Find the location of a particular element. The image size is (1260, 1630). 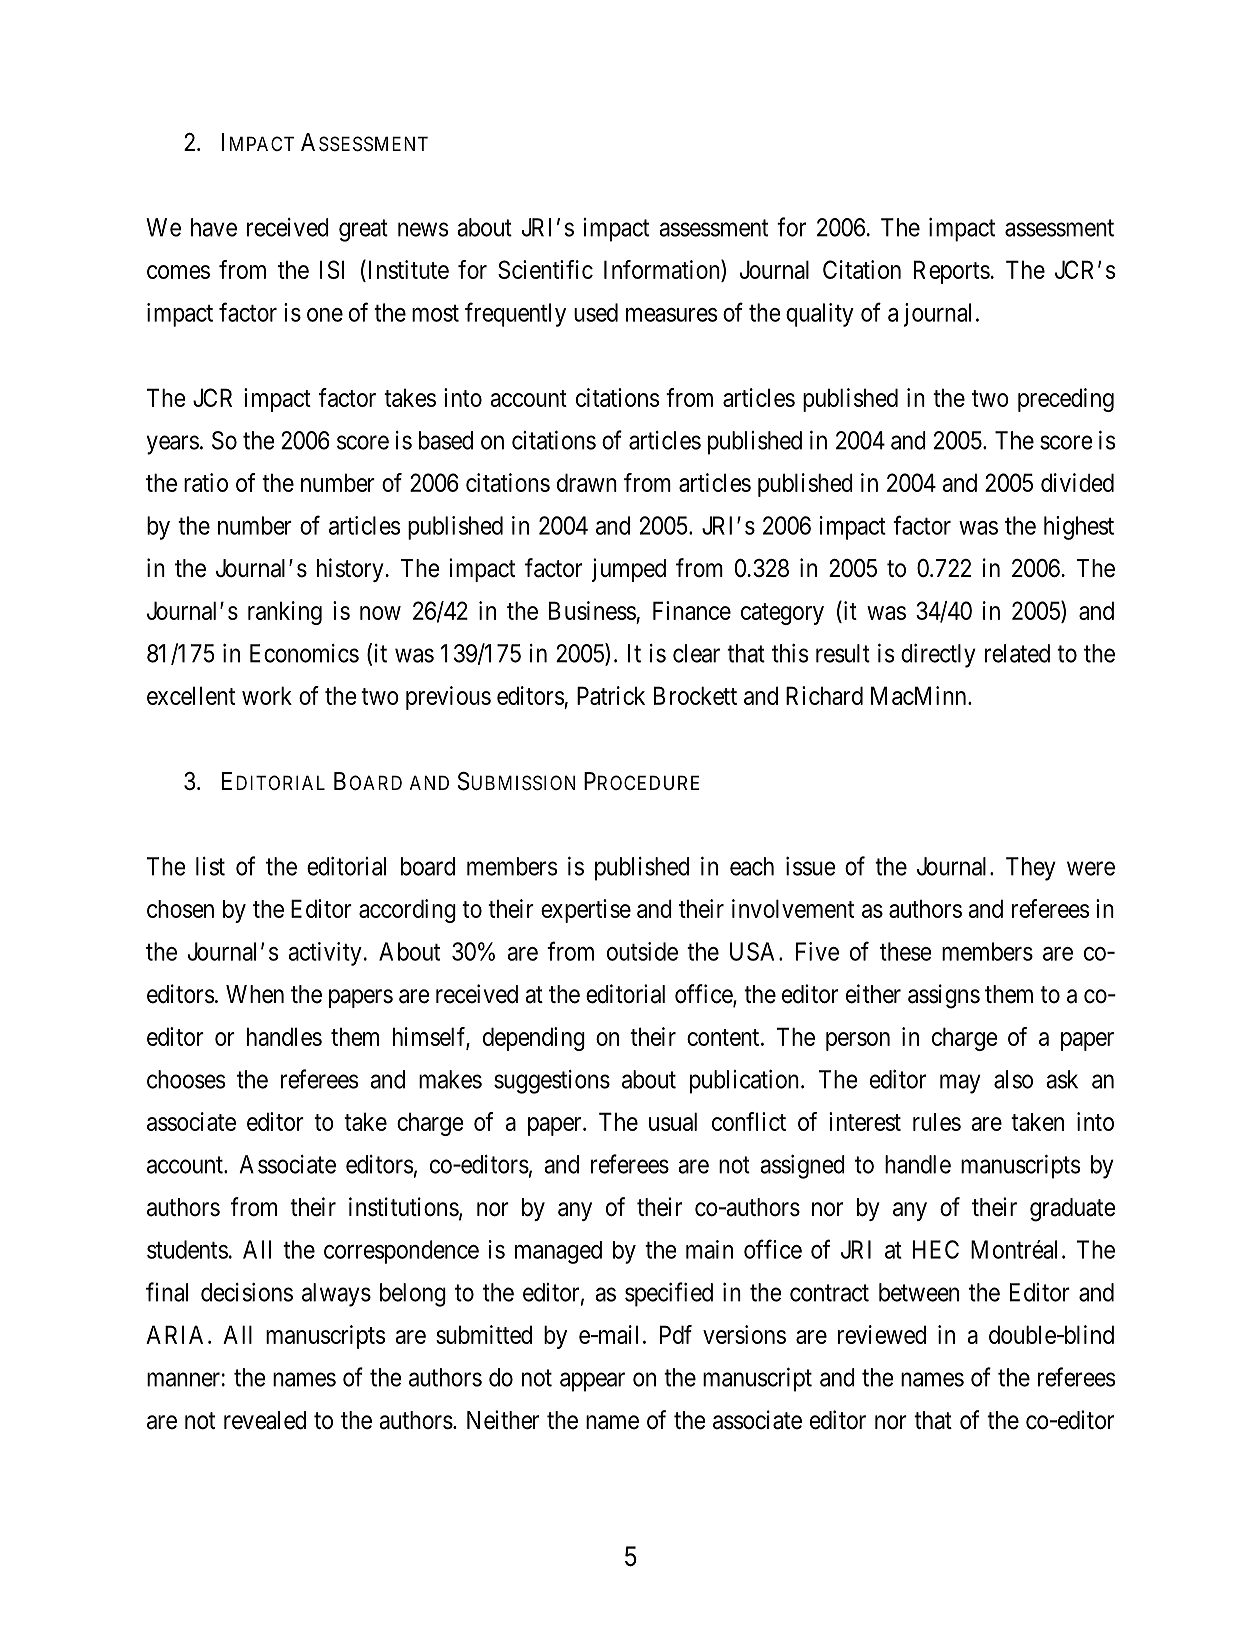

list is located at coordinates (210, 866).
